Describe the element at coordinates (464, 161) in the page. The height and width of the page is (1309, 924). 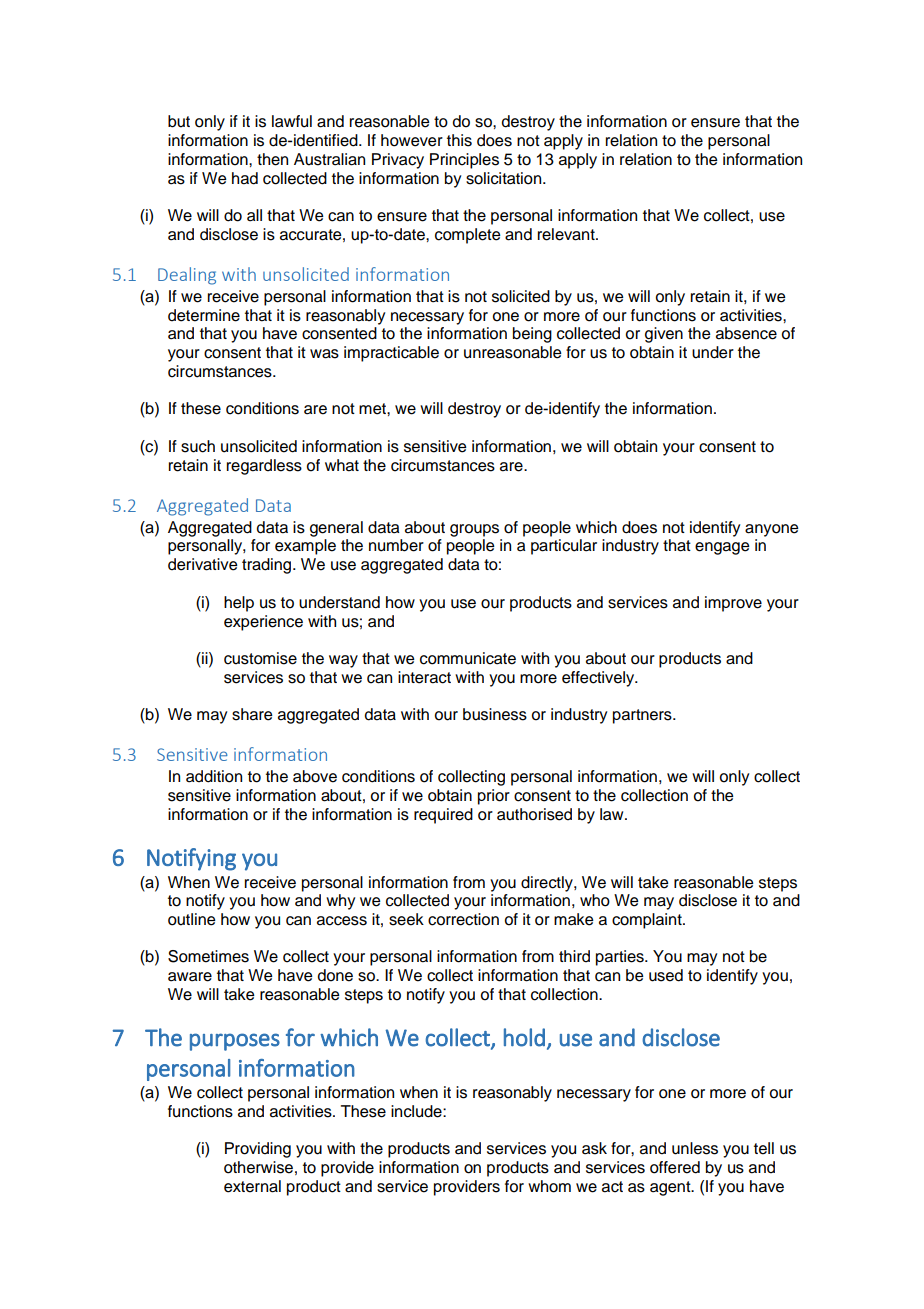
I see `Principles` at that location.
